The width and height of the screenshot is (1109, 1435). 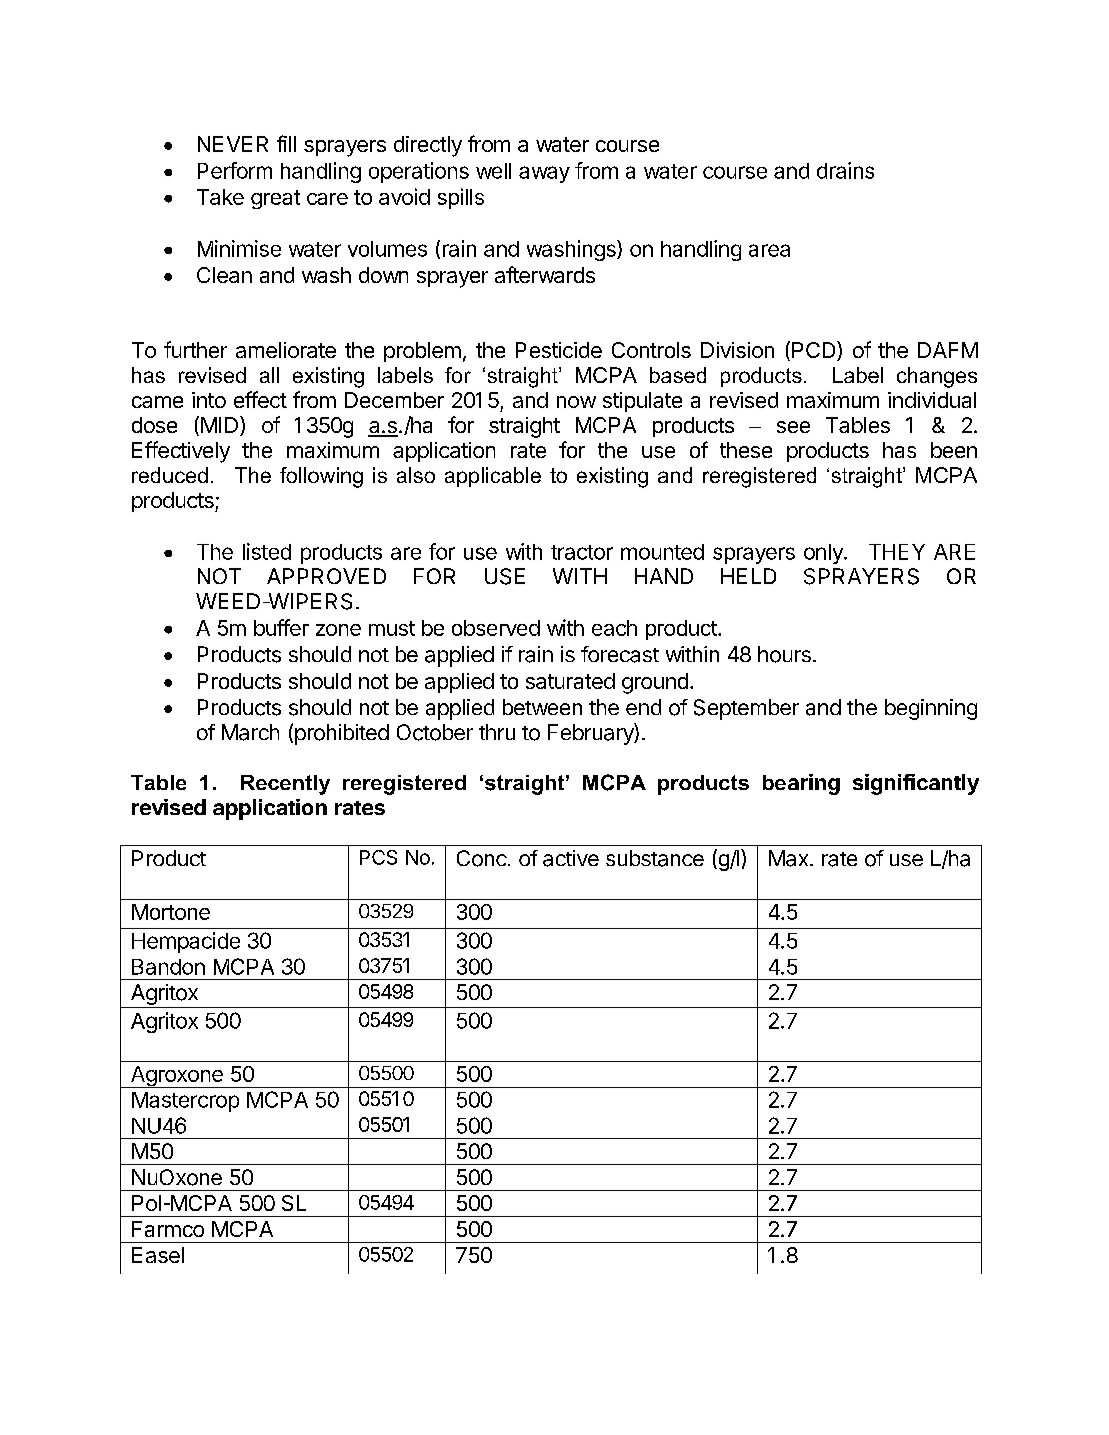 What do you see at coordinates (769, 250) in the screenshot?
I see `area` at bounding box center [769, 250].
